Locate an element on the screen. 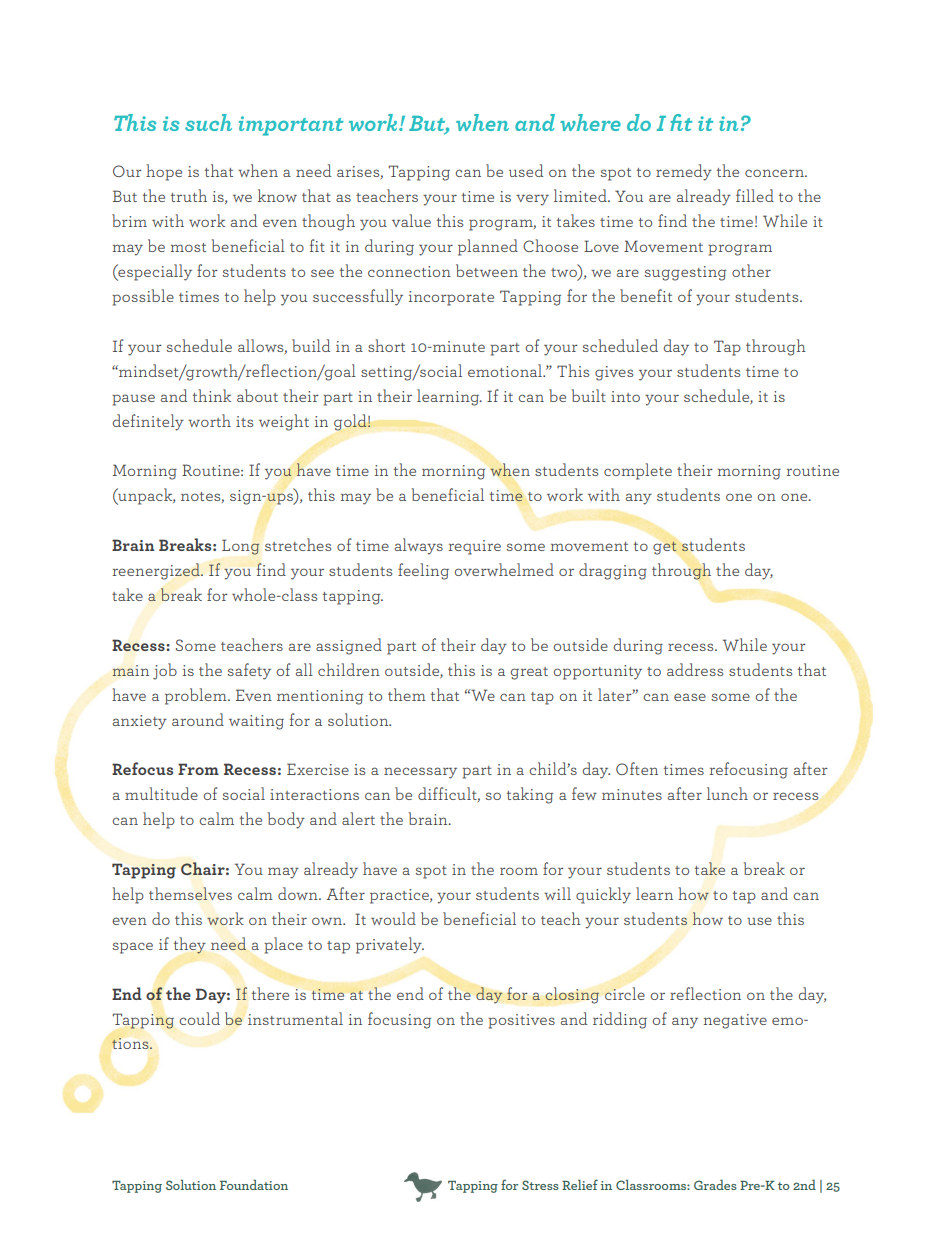 The image size is (952, 1233). Stress is located at coordinates (540, 1185).
